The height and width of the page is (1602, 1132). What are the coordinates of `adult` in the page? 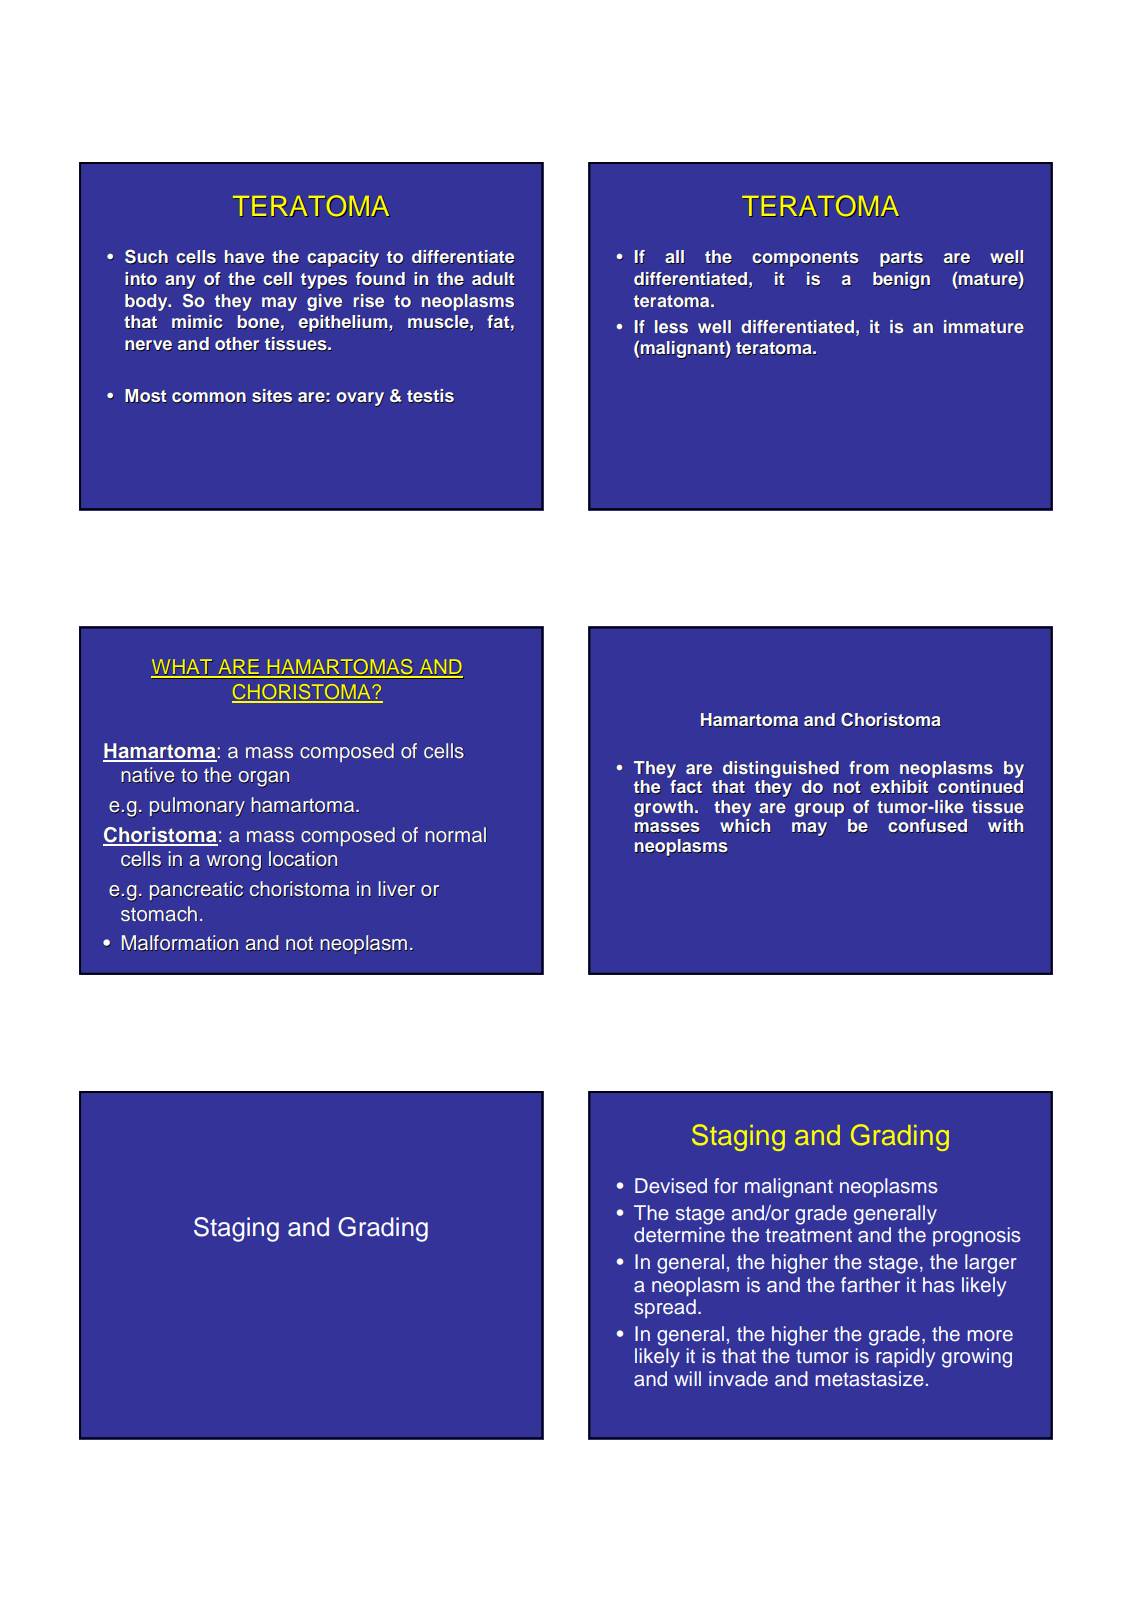 It's located at (493, 279).
